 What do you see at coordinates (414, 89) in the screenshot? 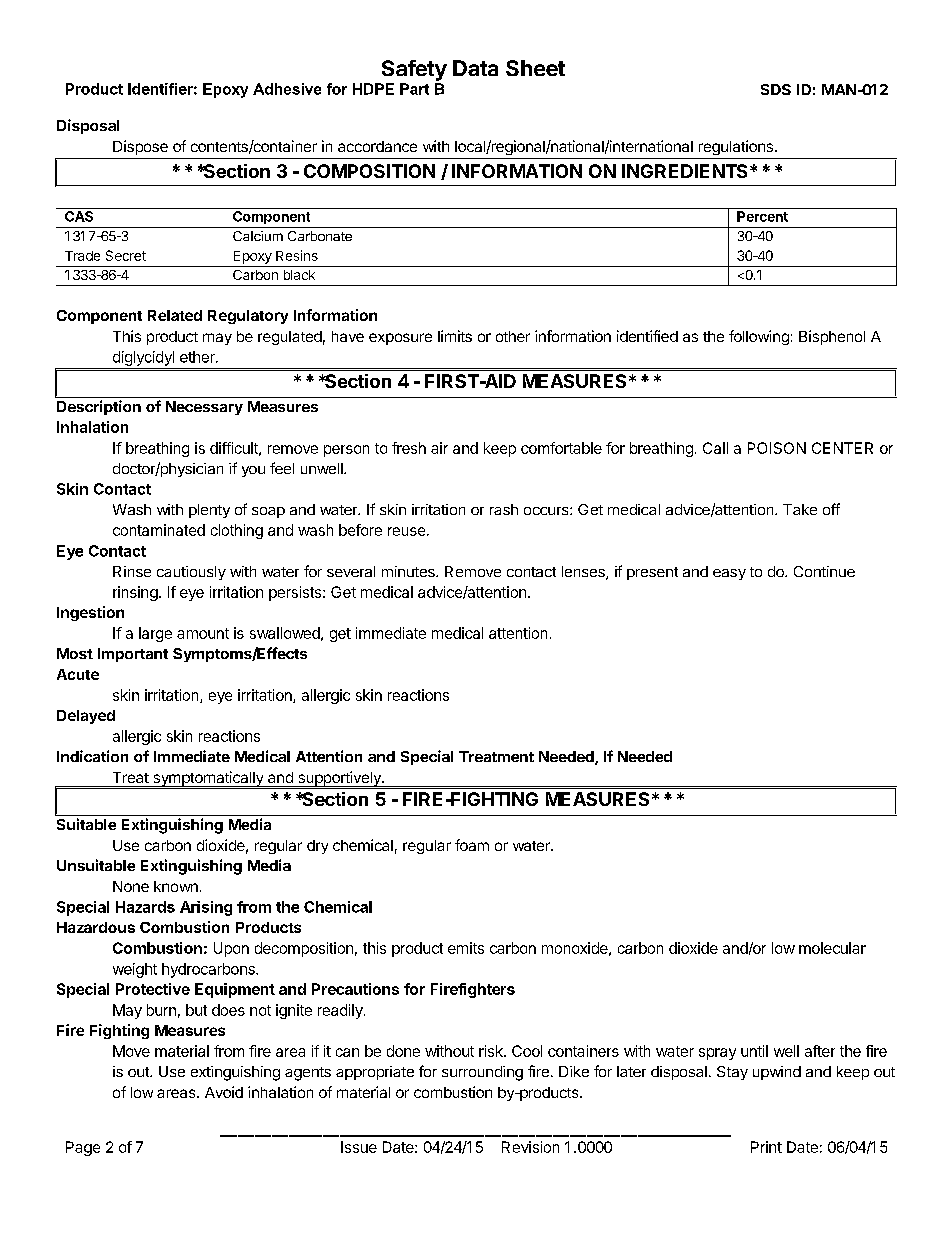
I see `Part` at bounding box center [414, 89].
